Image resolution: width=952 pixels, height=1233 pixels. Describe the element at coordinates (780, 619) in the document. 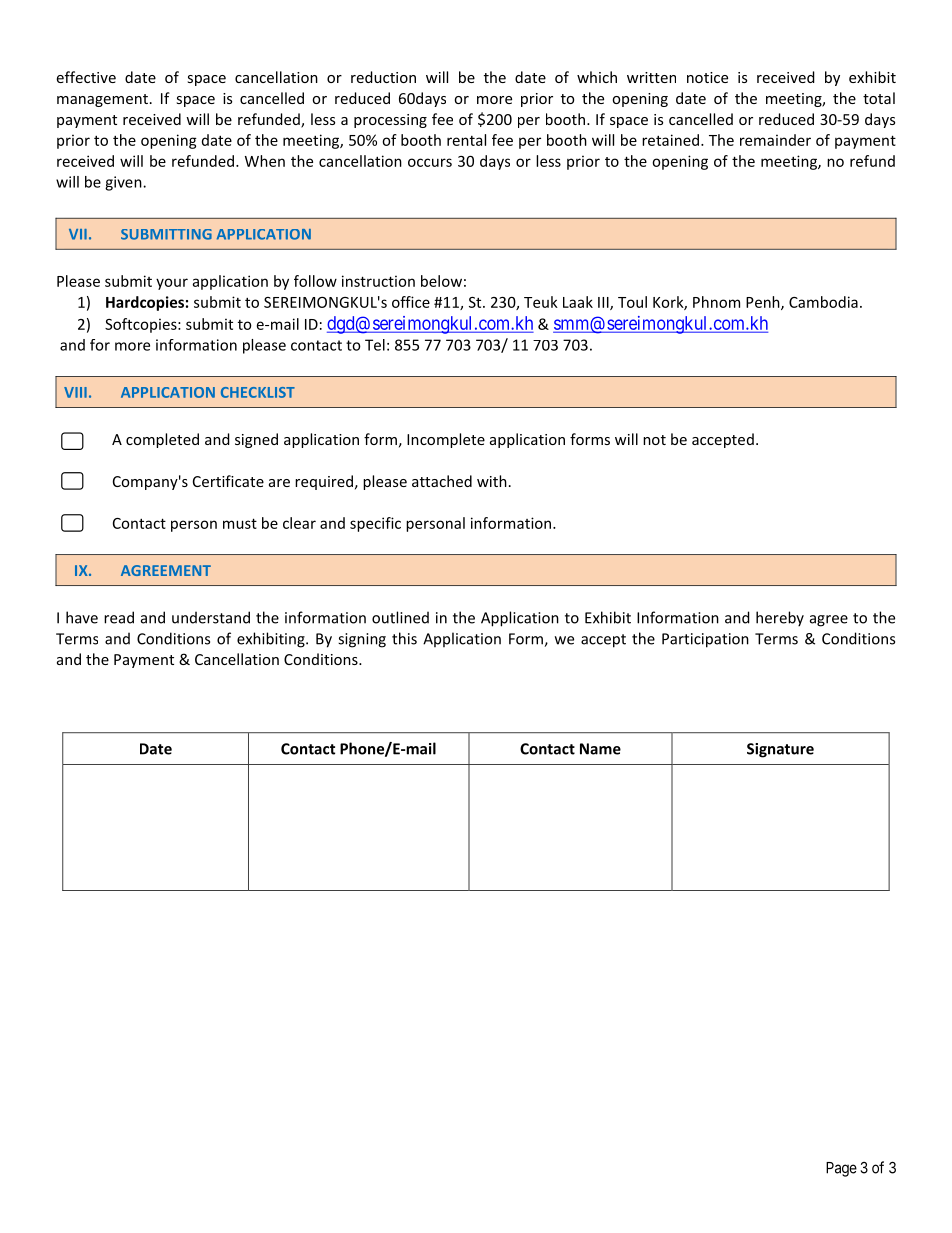

I see `hereby` at that location.
